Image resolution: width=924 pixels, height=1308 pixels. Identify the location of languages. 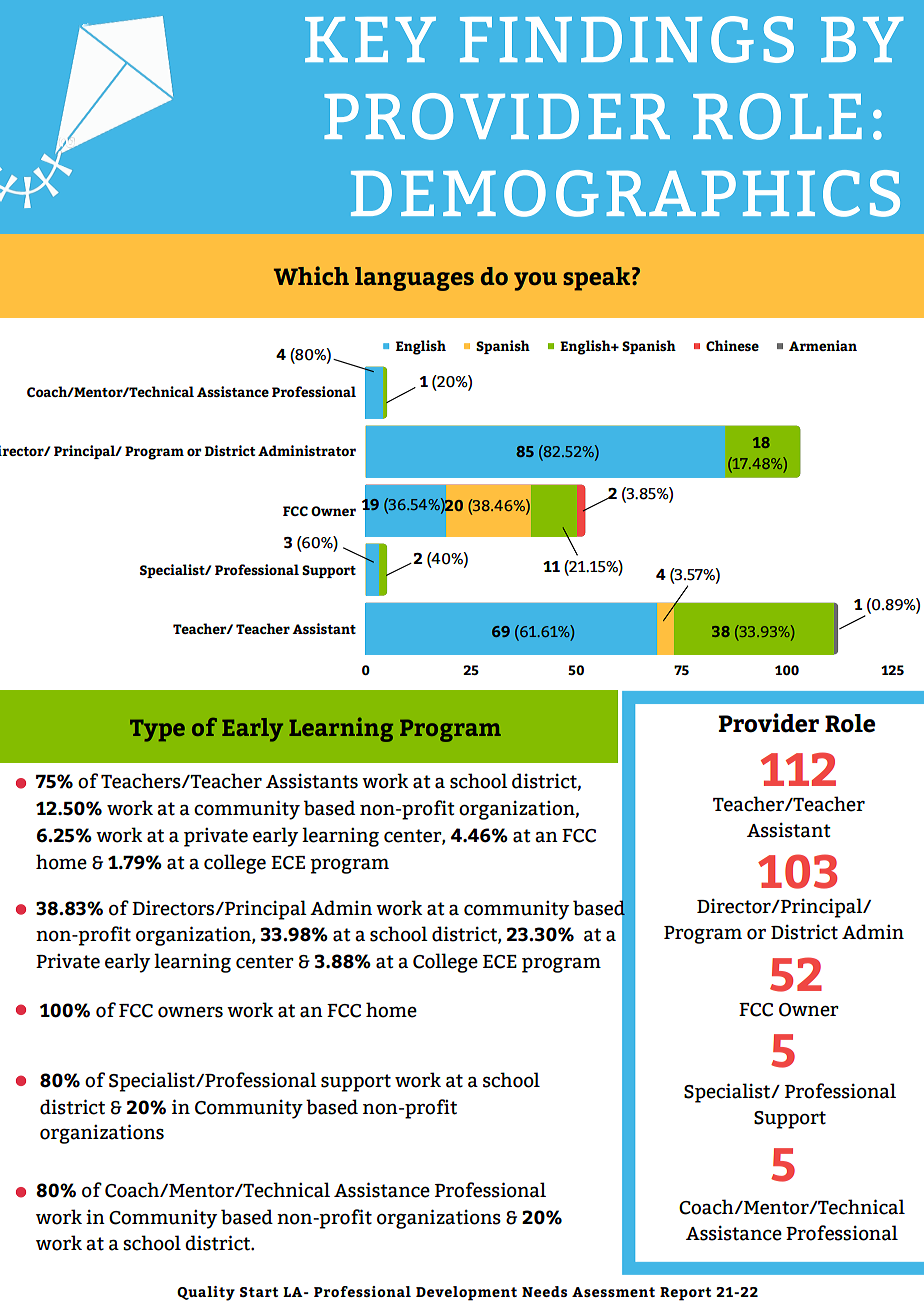
(414, 279).
